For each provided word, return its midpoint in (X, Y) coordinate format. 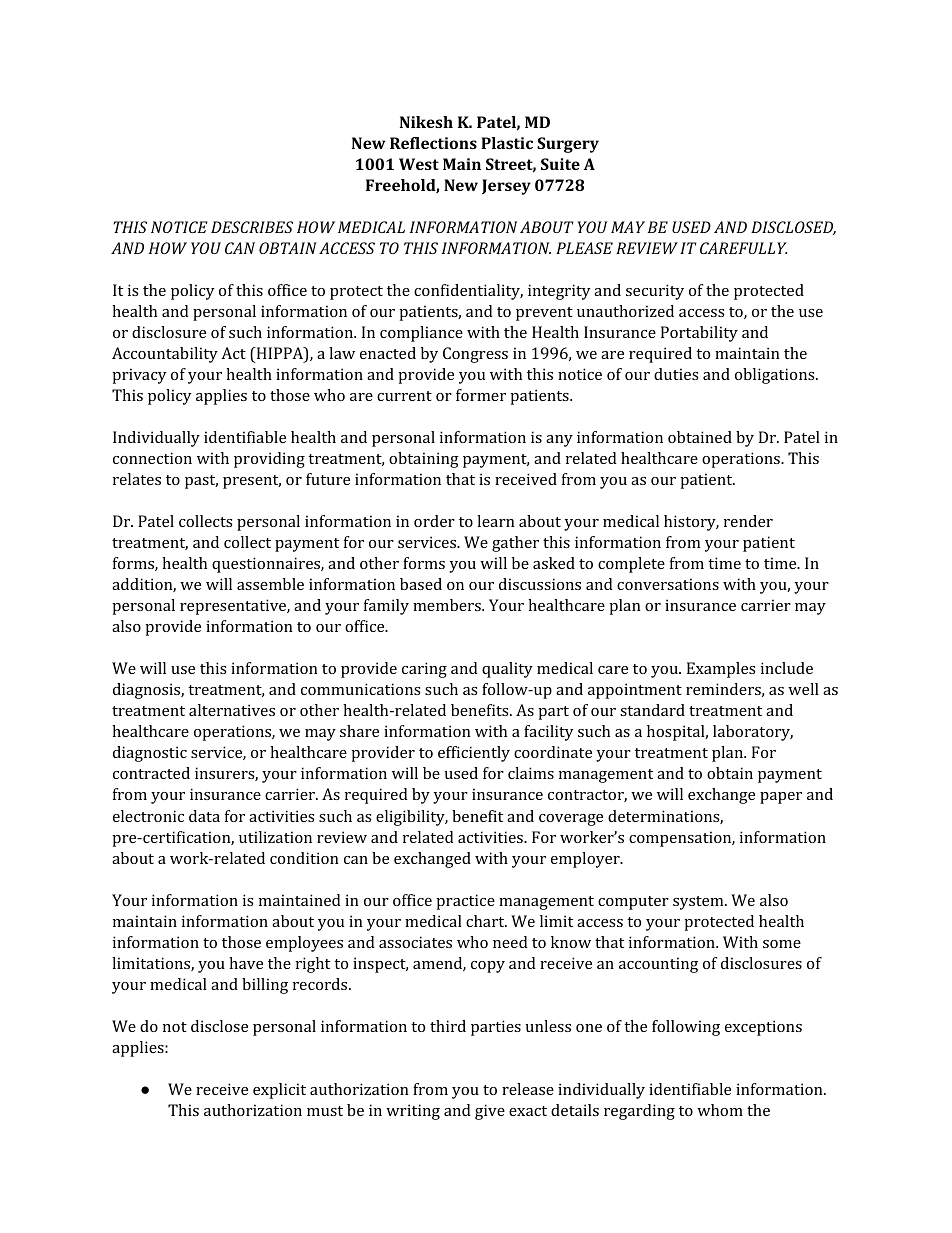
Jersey (506, 187)
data (204, 816)
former (481, 395)
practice (465, 902)
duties (676, 374)
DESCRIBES (252, 227)
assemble (270, 584)
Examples (721, 670)
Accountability (165, 355)
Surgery (568, 145)
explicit (279, 1091)
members (448, 605)
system (699, 903)
